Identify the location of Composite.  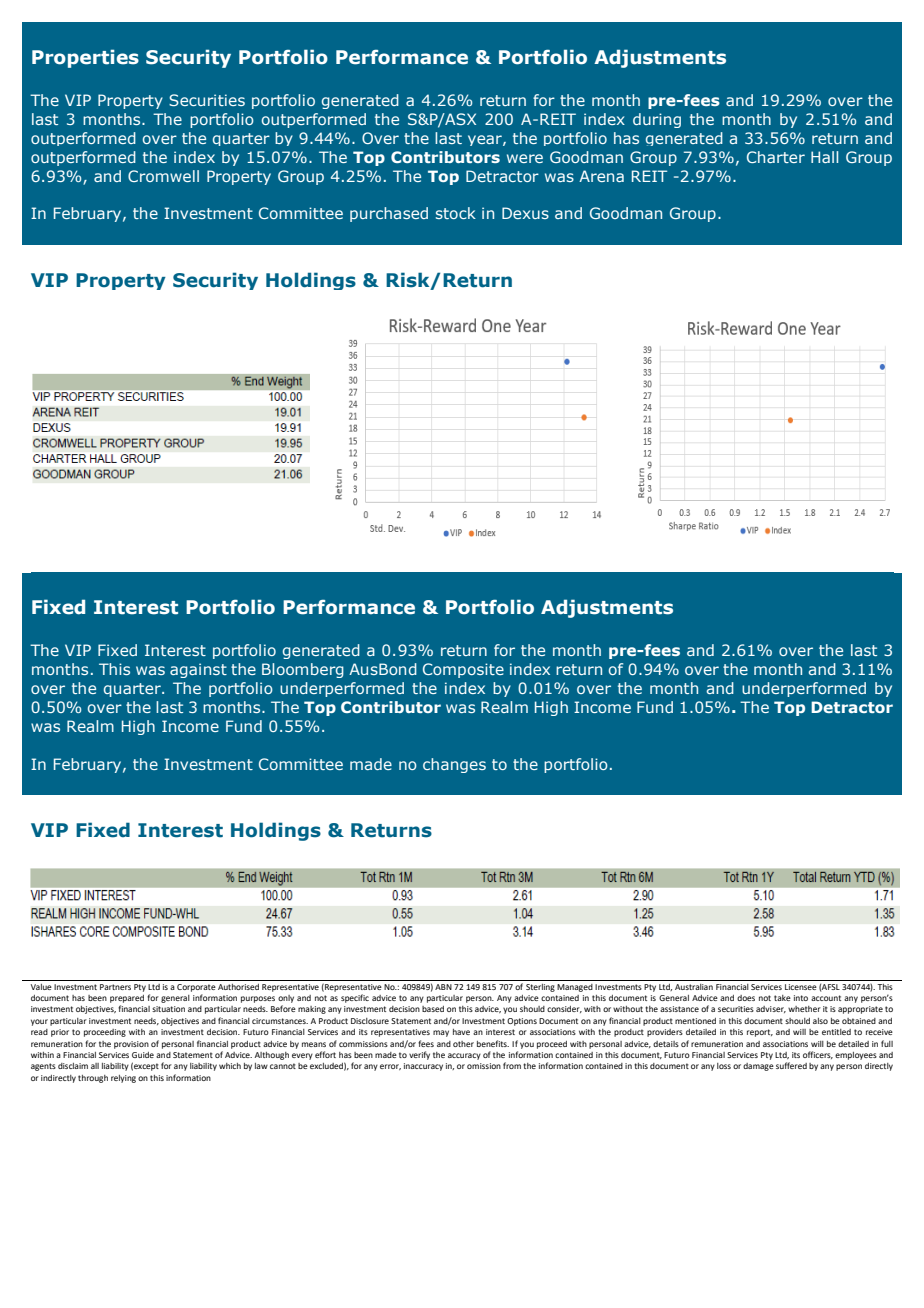
(463, 670).
